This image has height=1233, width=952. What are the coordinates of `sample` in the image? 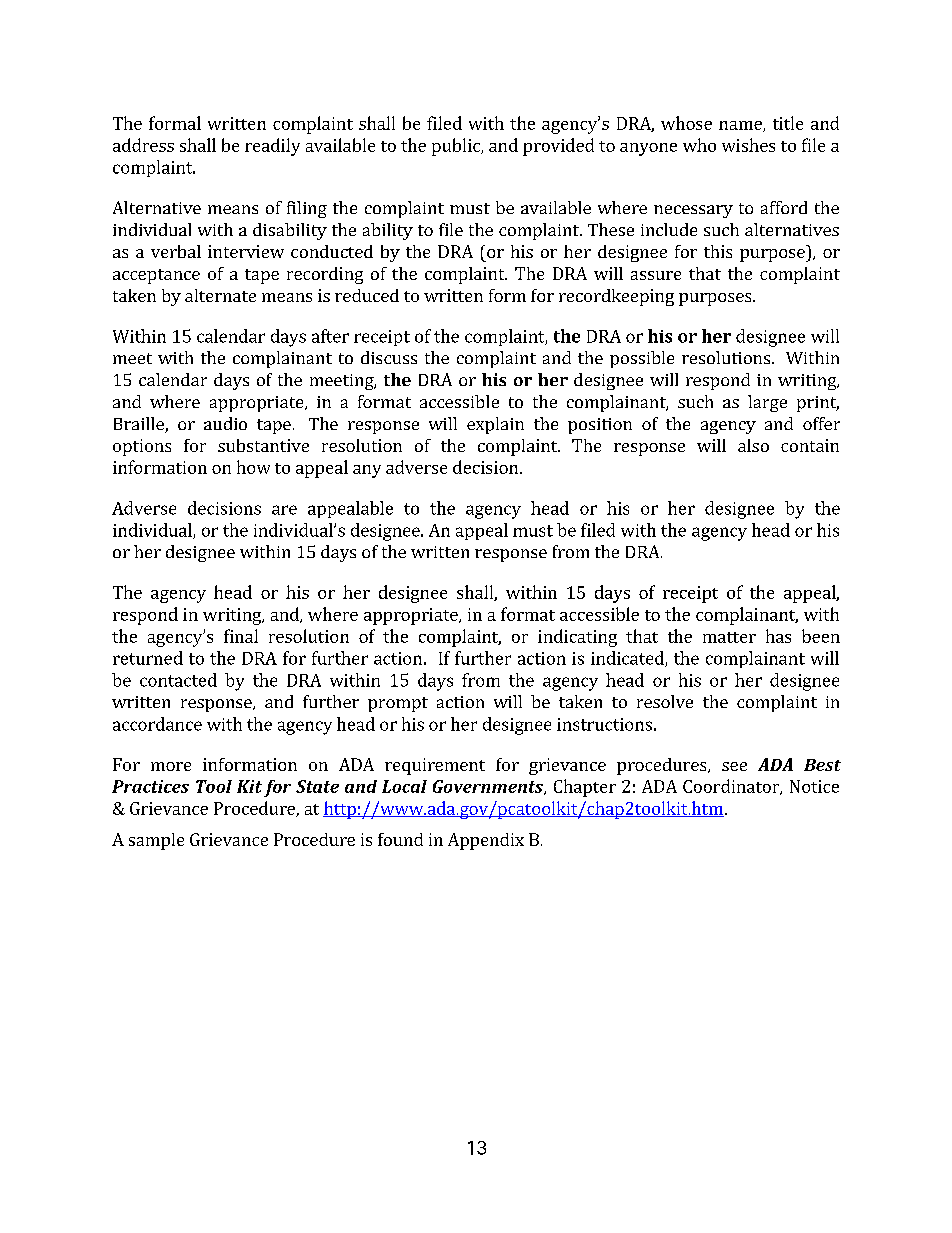 It's located at (156, 841).
